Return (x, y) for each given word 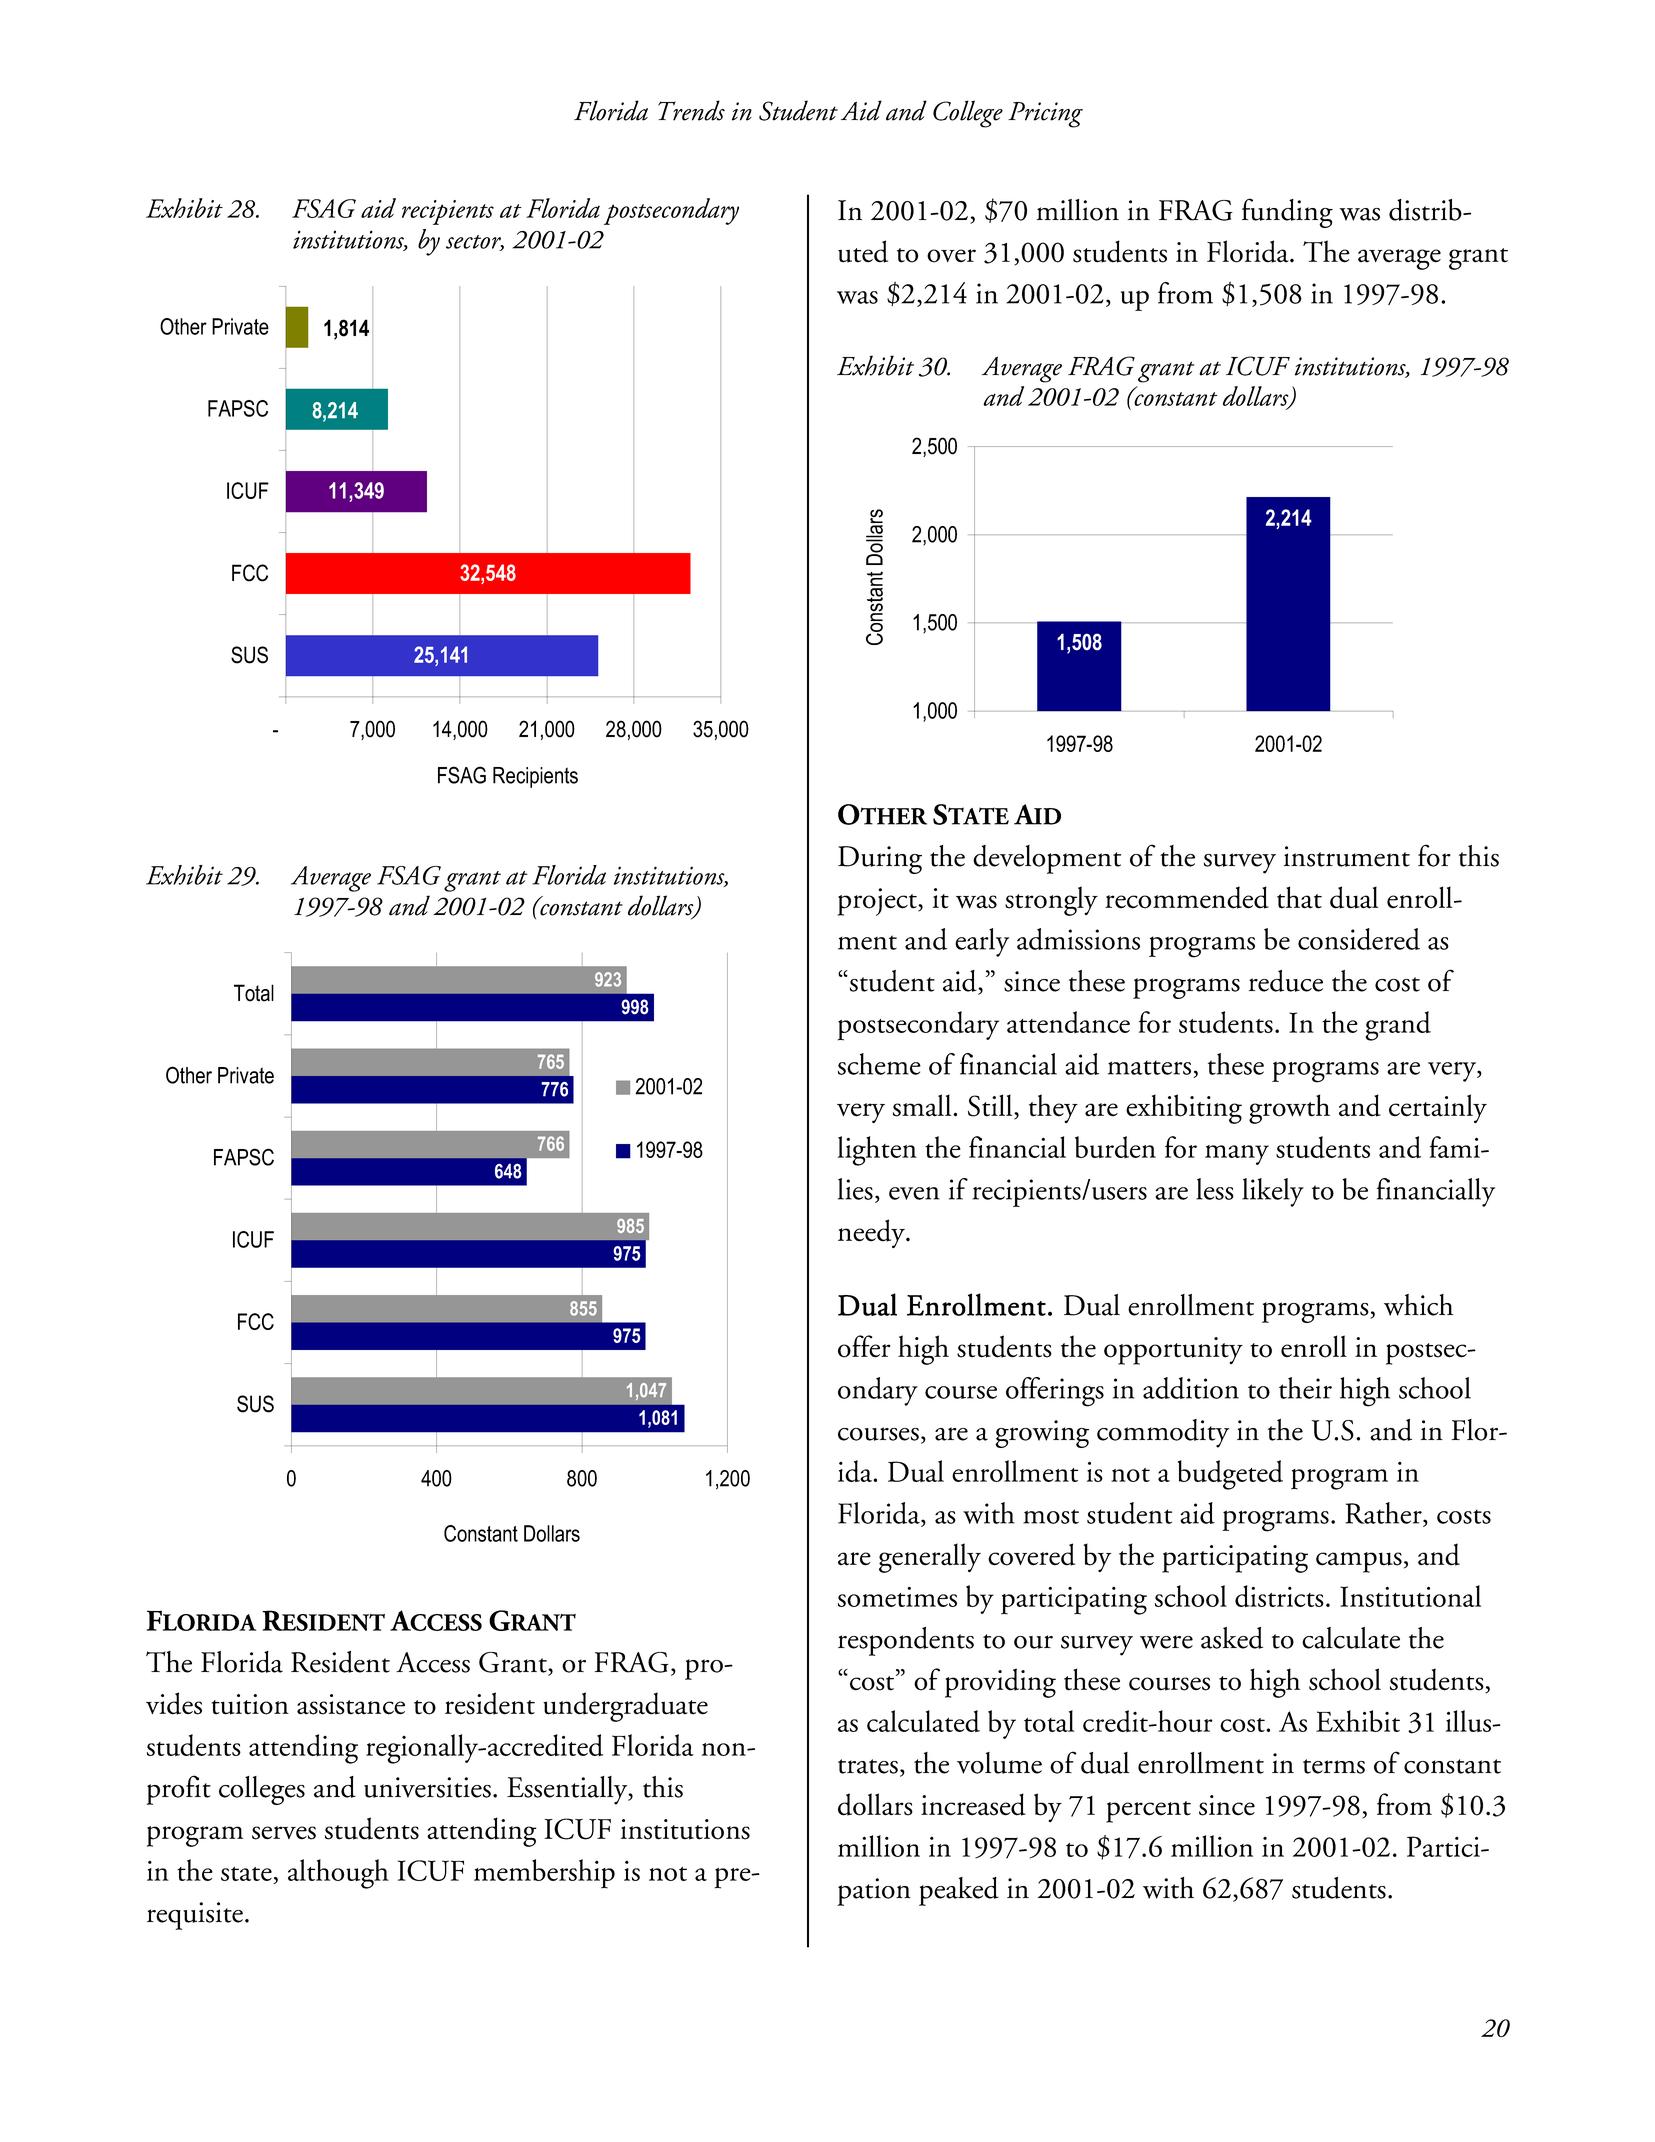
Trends (691, 110)
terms (1334, 1766)
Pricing (1045, 115)
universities (427, 1787)
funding (1287, 213)
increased (973, 1804)
